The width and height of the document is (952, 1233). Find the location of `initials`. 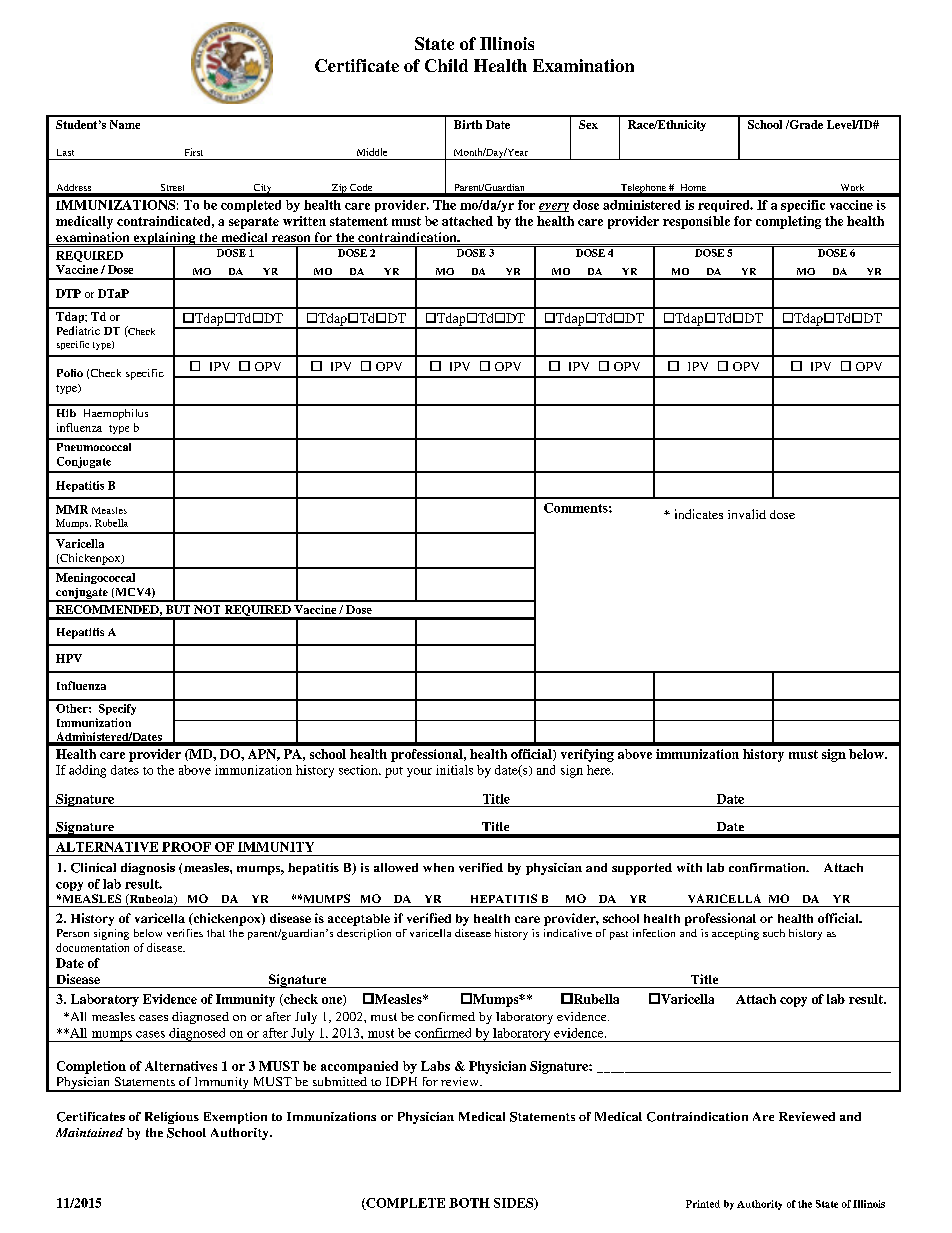

initials is located at coordinates (454, 770).
